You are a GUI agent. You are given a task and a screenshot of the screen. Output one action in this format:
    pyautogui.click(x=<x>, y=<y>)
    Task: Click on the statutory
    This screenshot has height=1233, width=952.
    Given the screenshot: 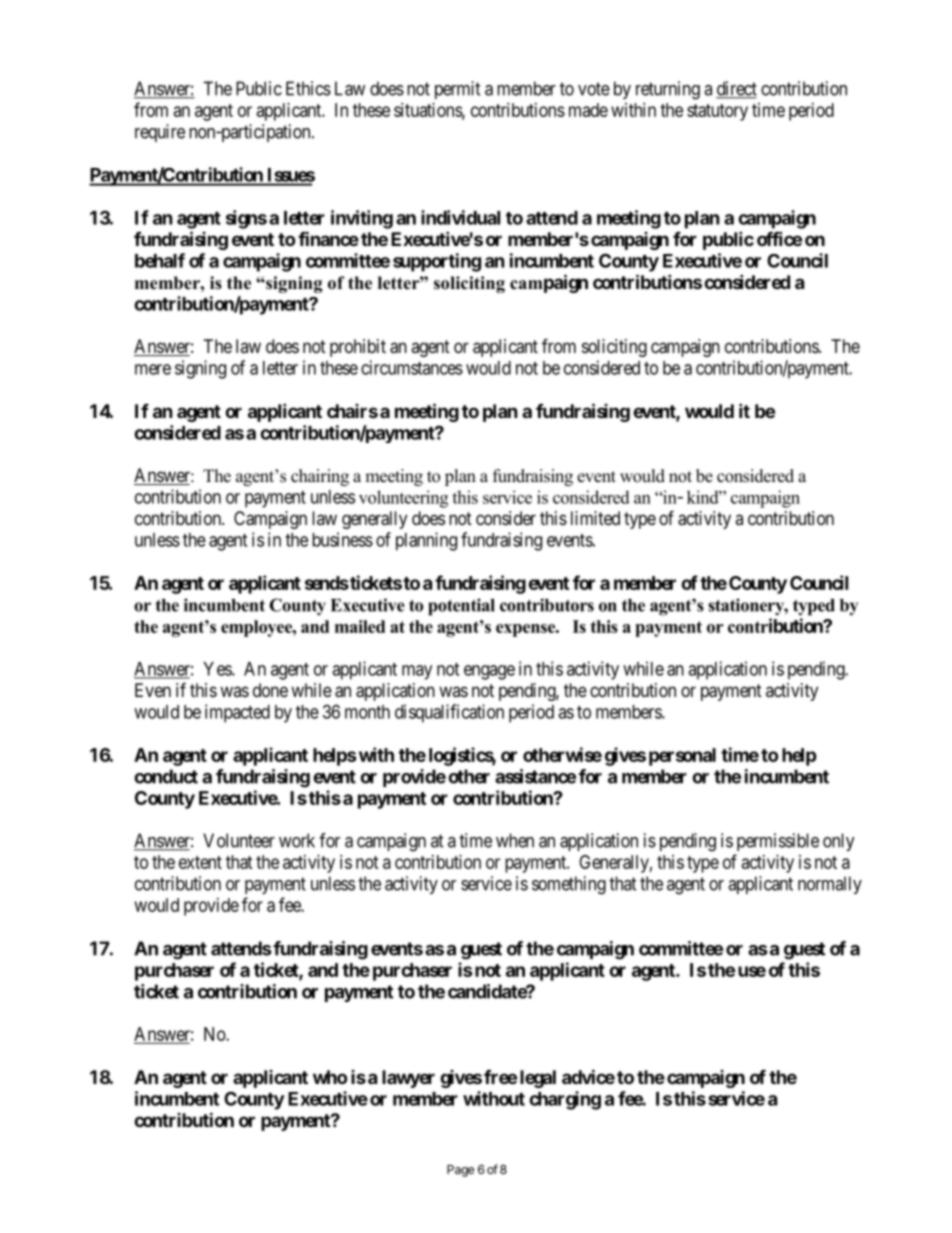 What is the action you would take?
    pyautogui.click(x=717, y=112)
